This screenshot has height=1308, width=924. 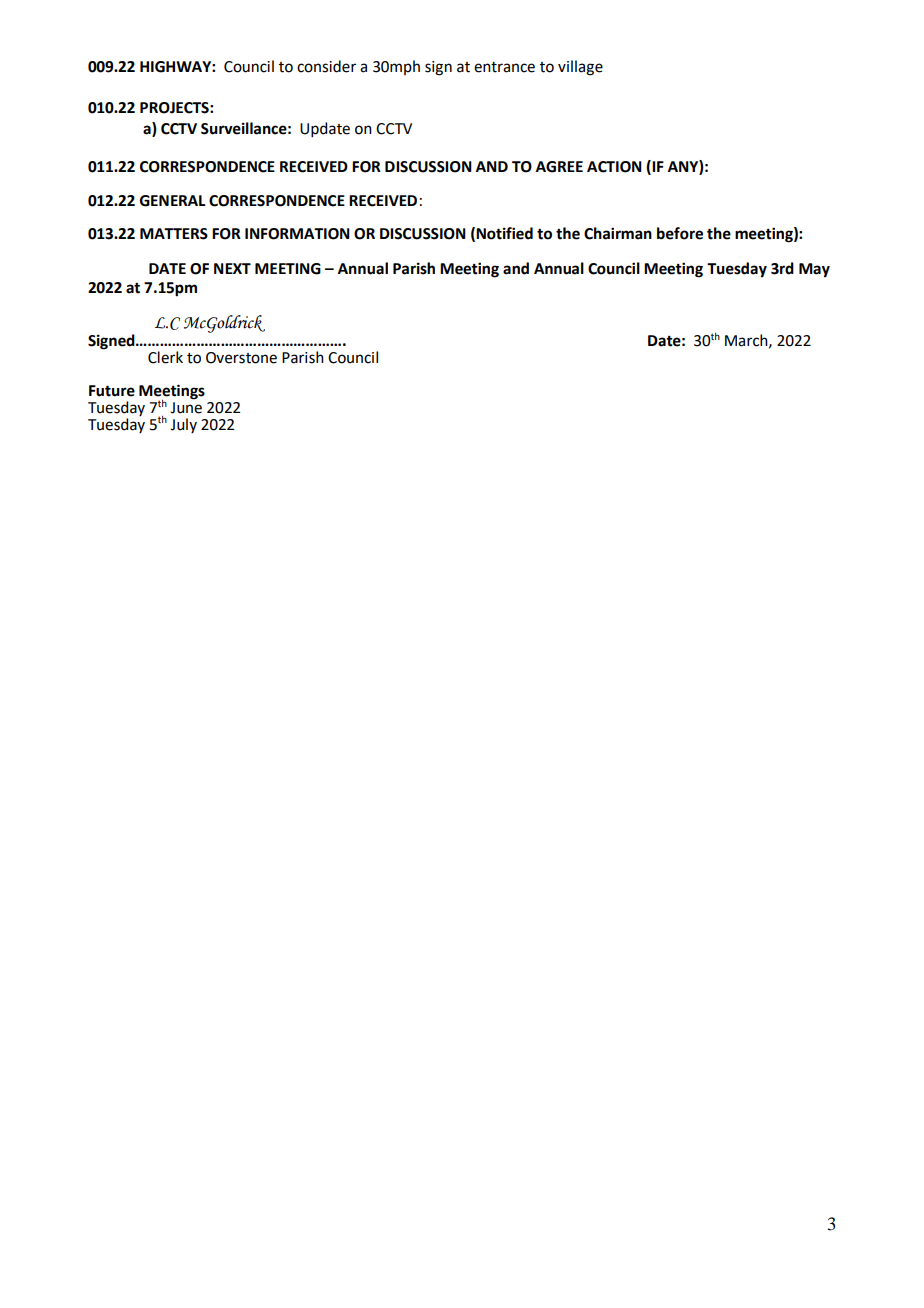 I want to click on July, so click(x=183, y=425).
